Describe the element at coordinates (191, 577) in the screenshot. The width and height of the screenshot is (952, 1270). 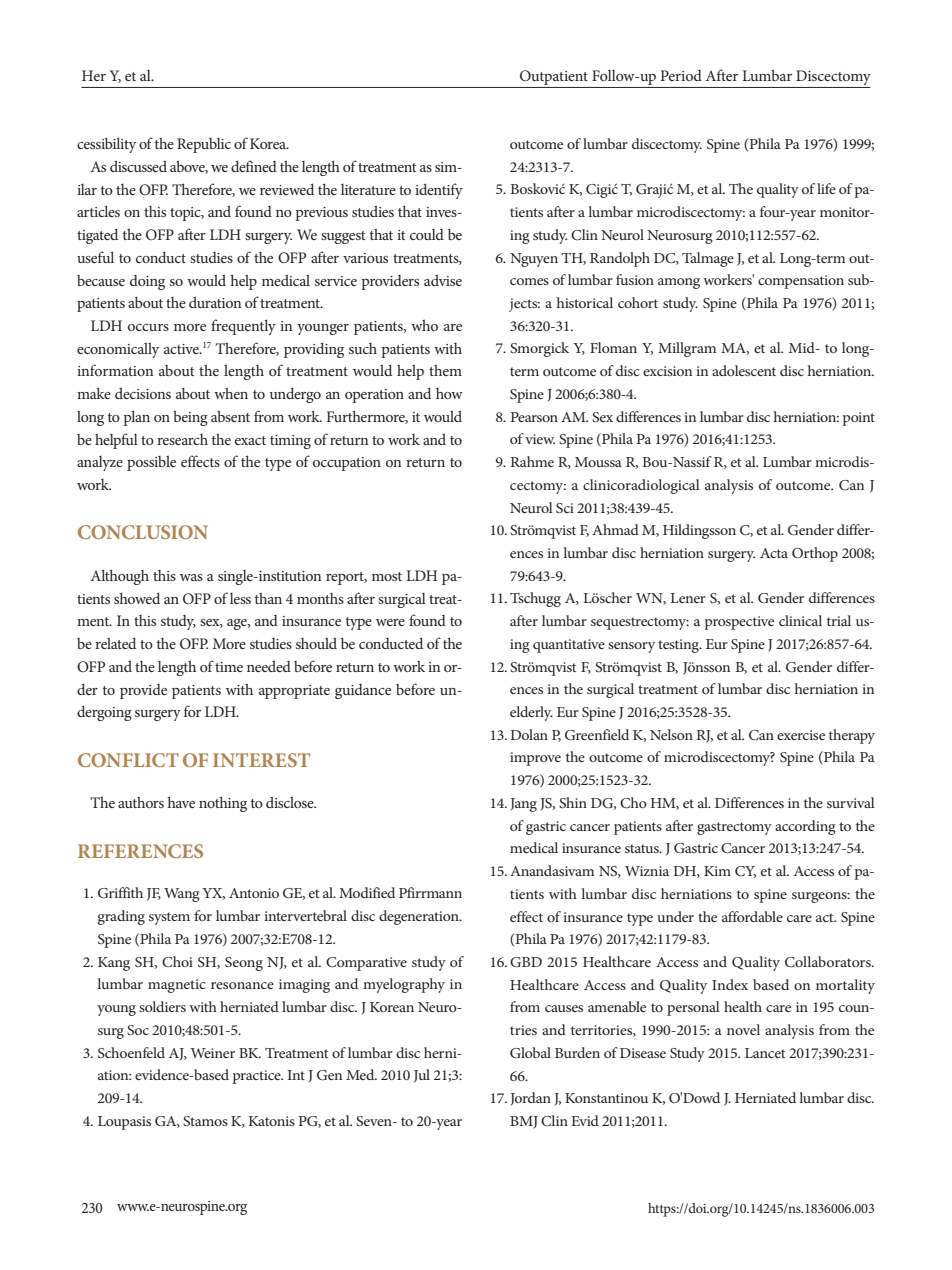
I see `was` at that location.
